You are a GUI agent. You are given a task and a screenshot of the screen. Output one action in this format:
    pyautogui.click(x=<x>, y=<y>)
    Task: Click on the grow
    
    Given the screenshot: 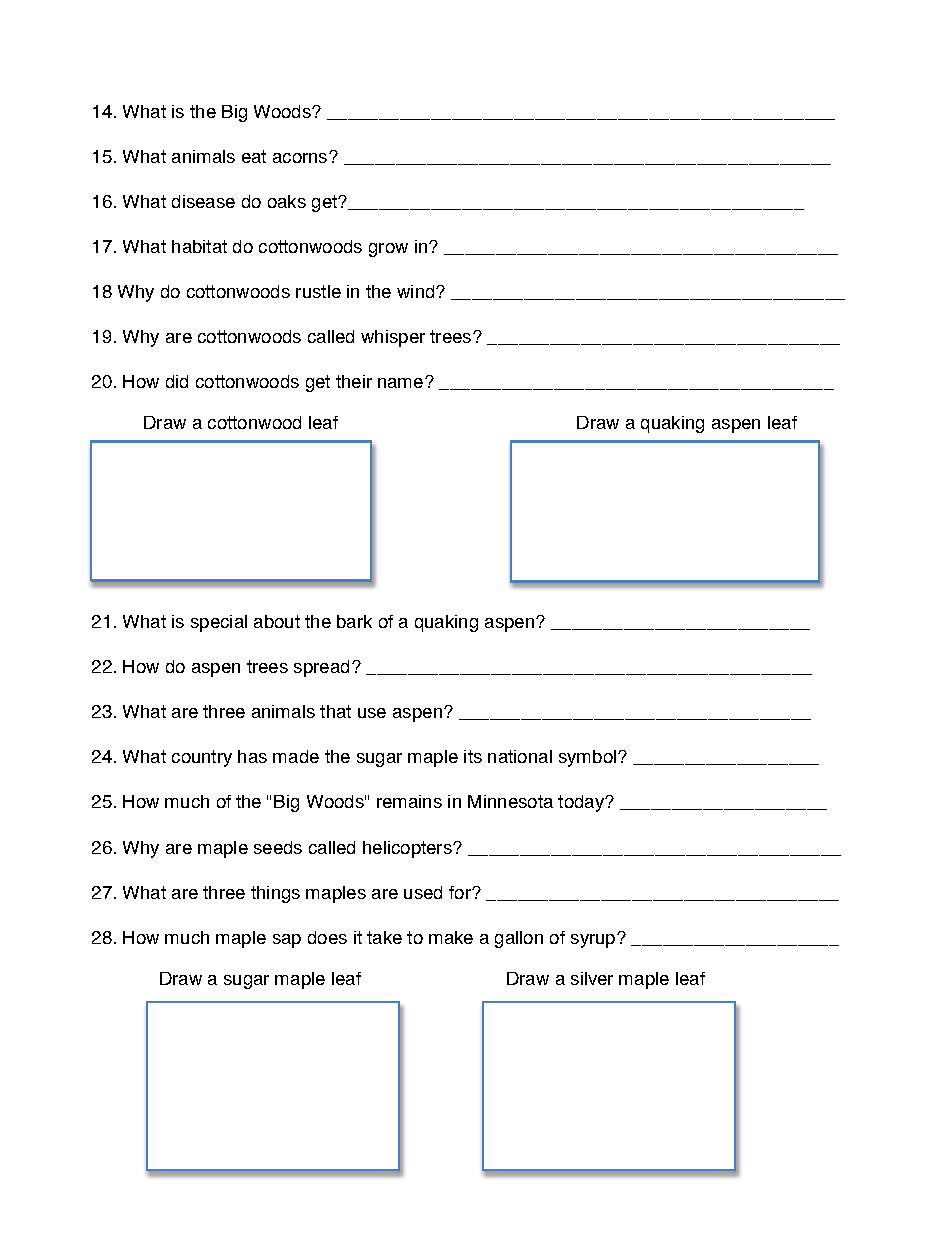 What is the action you would take?
    pyautogui.click(x=388, y=250)
